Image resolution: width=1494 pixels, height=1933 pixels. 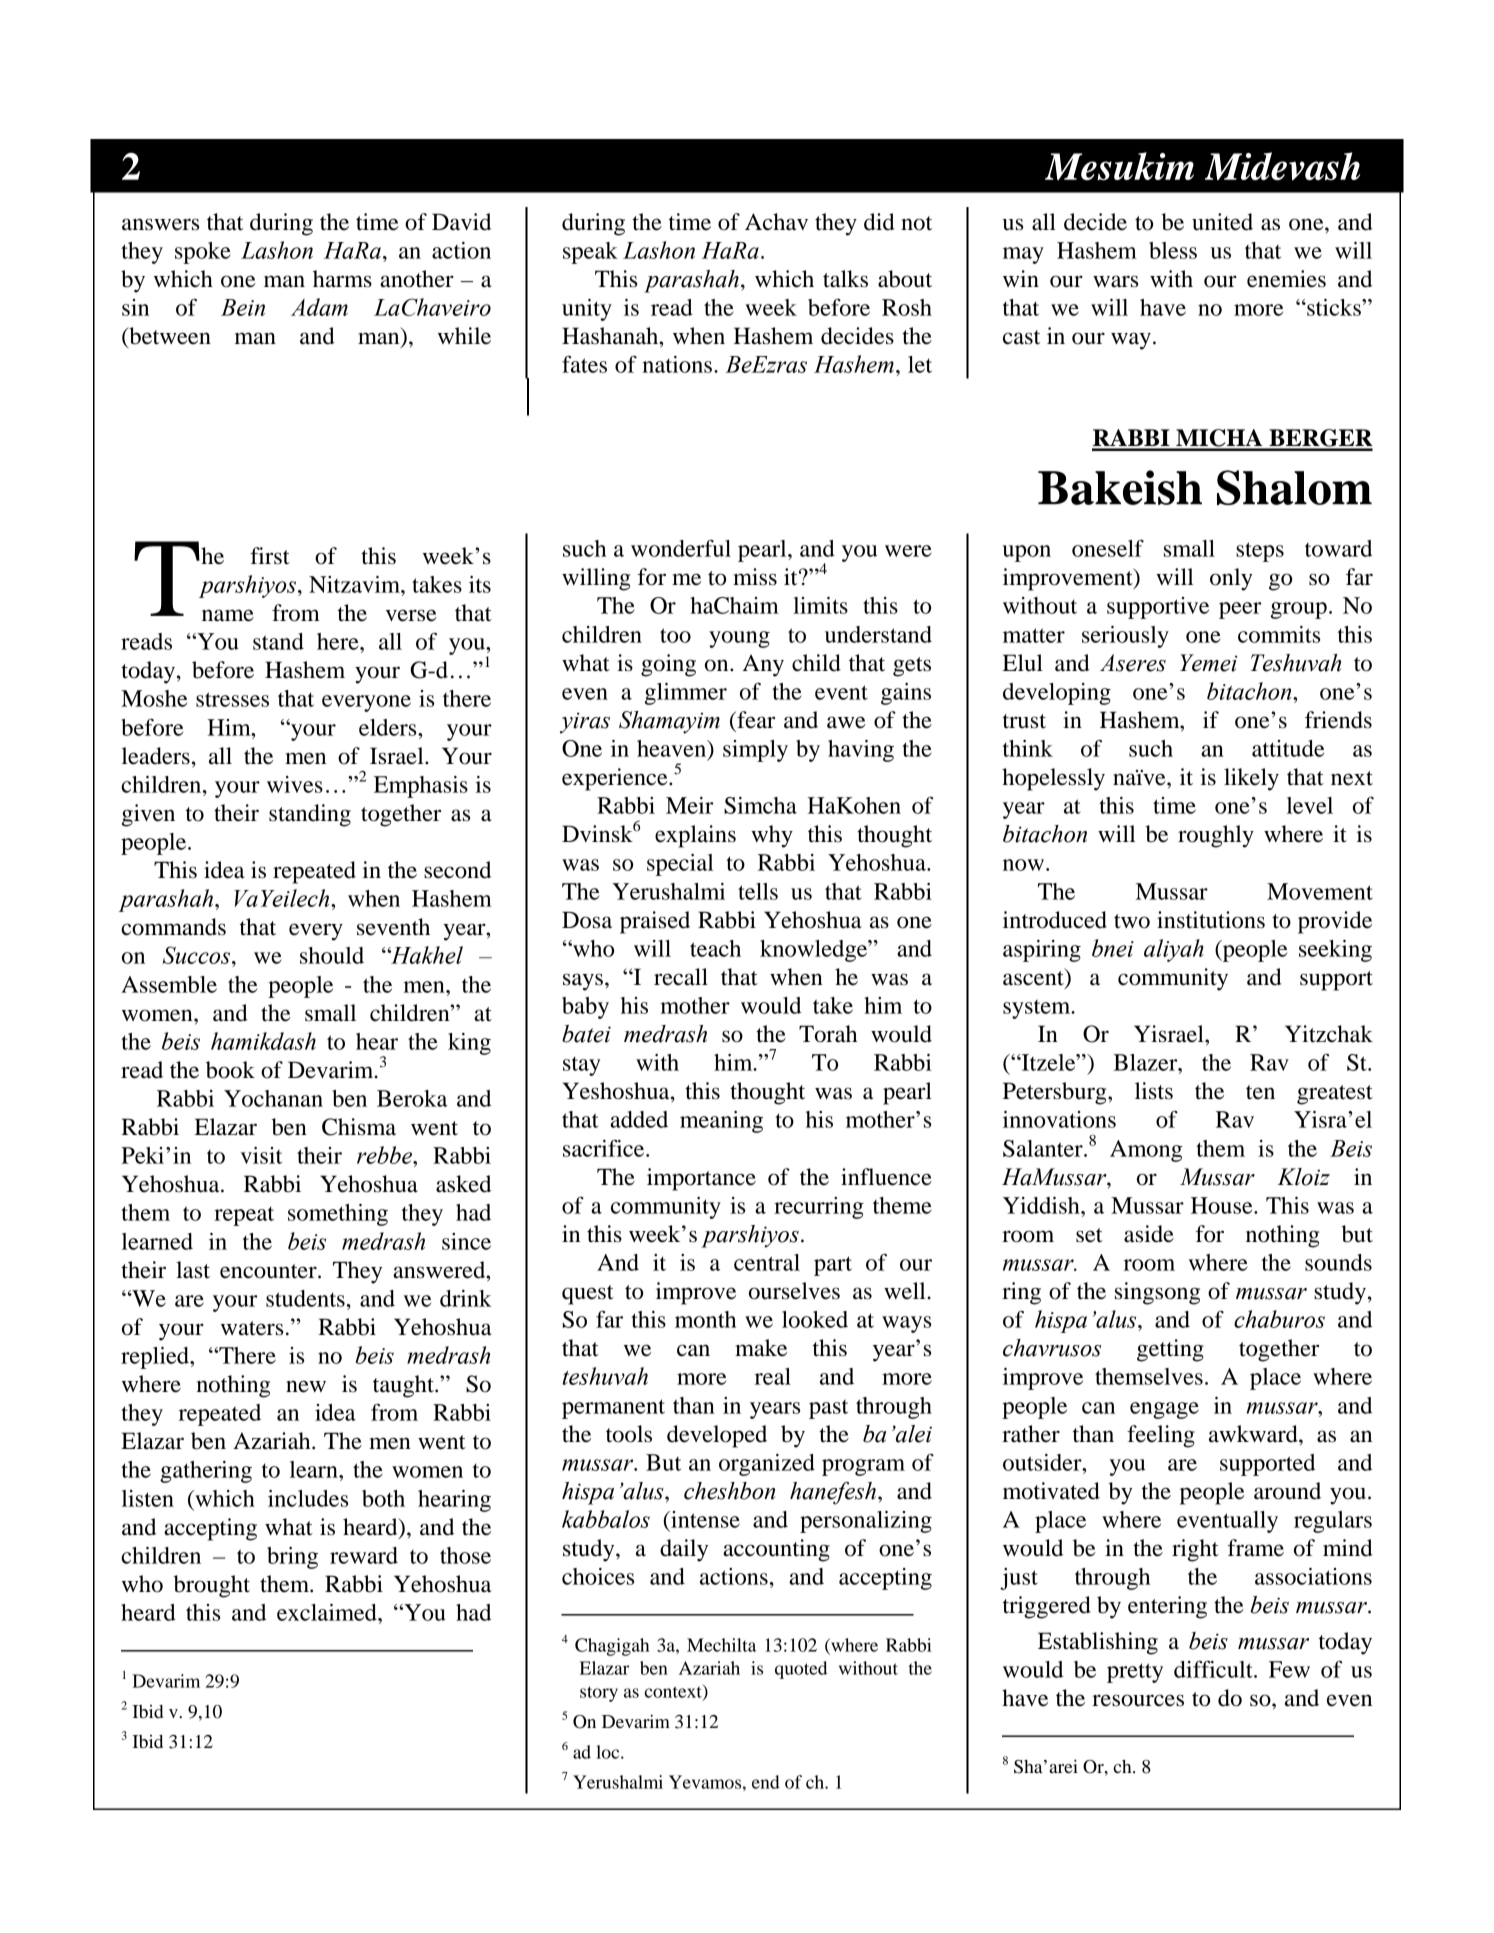 I want to click on should, so click(x=332, y=955).
